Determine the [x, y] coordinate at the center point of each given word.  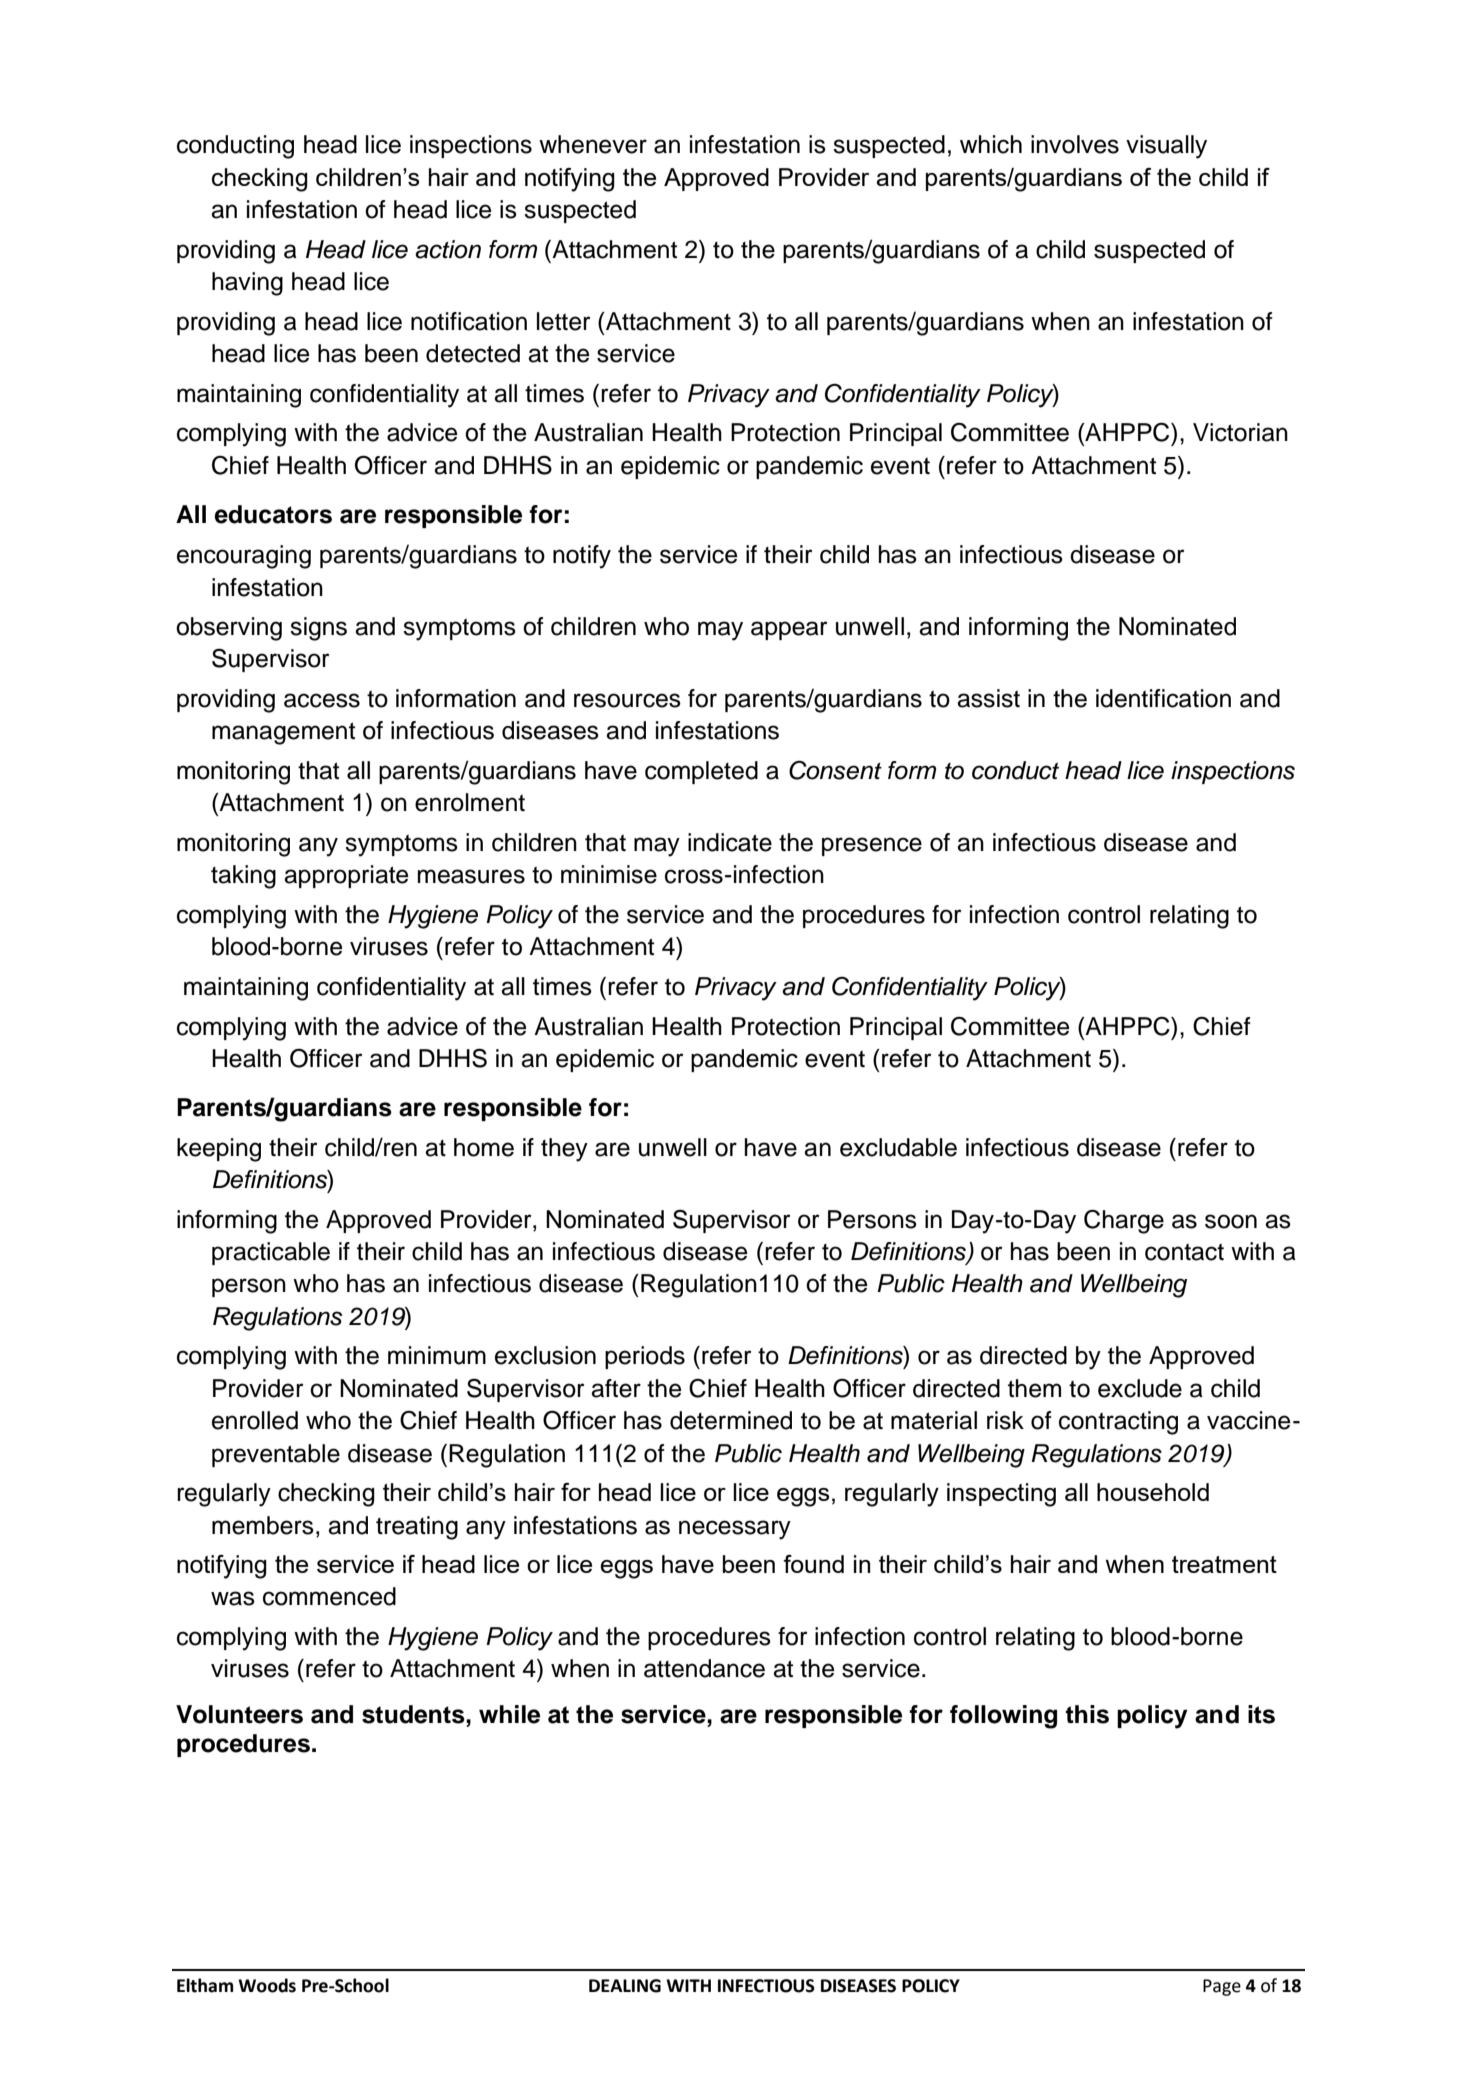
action [448, 249]
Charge [1124, 1221]
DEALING [625, 1986]
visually [1166, 147]
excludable [898, 1147]
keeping [219, 1150]
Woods [267, 1985]
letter [563, 321]
